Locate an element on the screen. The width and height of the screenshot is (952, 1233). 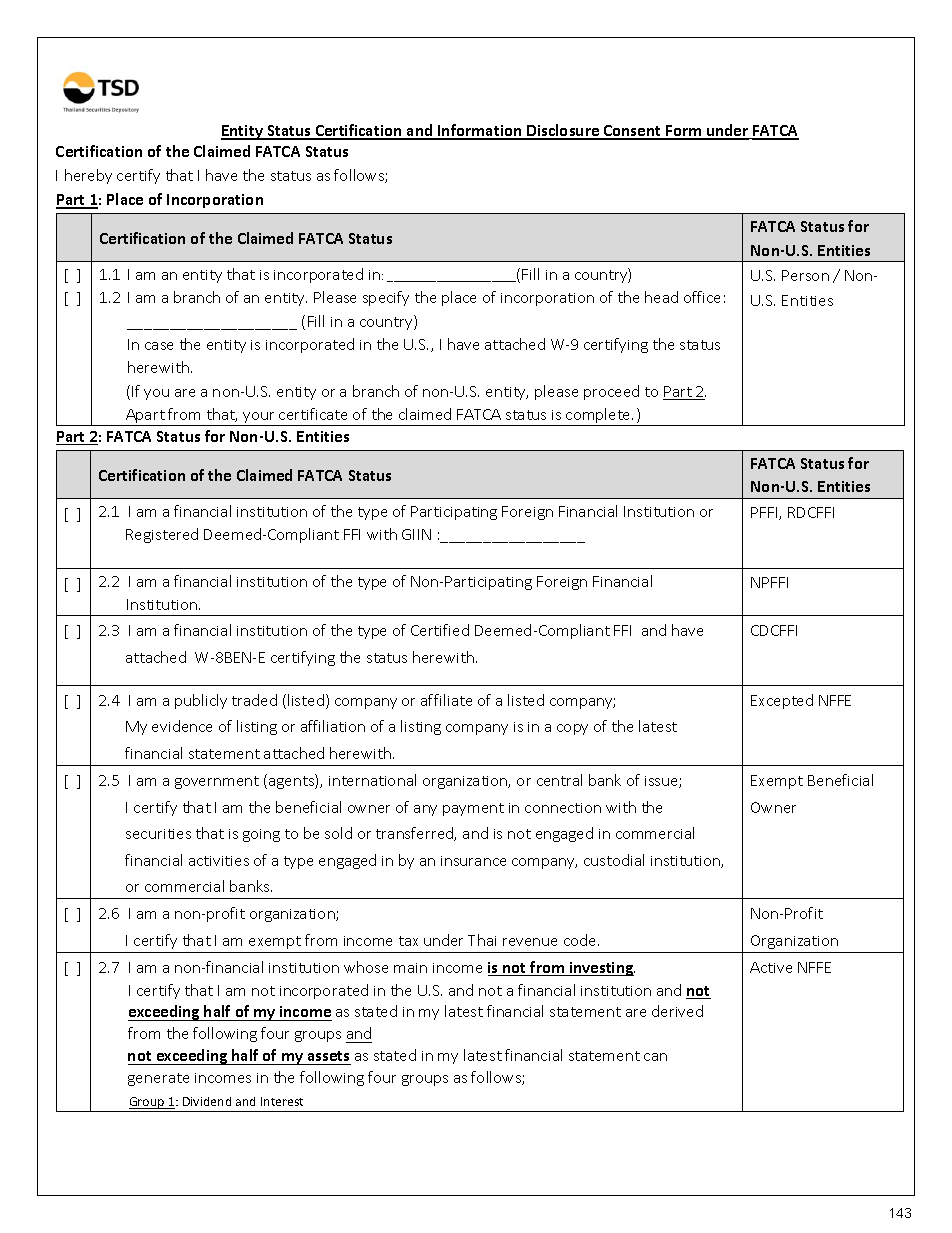
Excepted is located at coordinates (782, 701).
